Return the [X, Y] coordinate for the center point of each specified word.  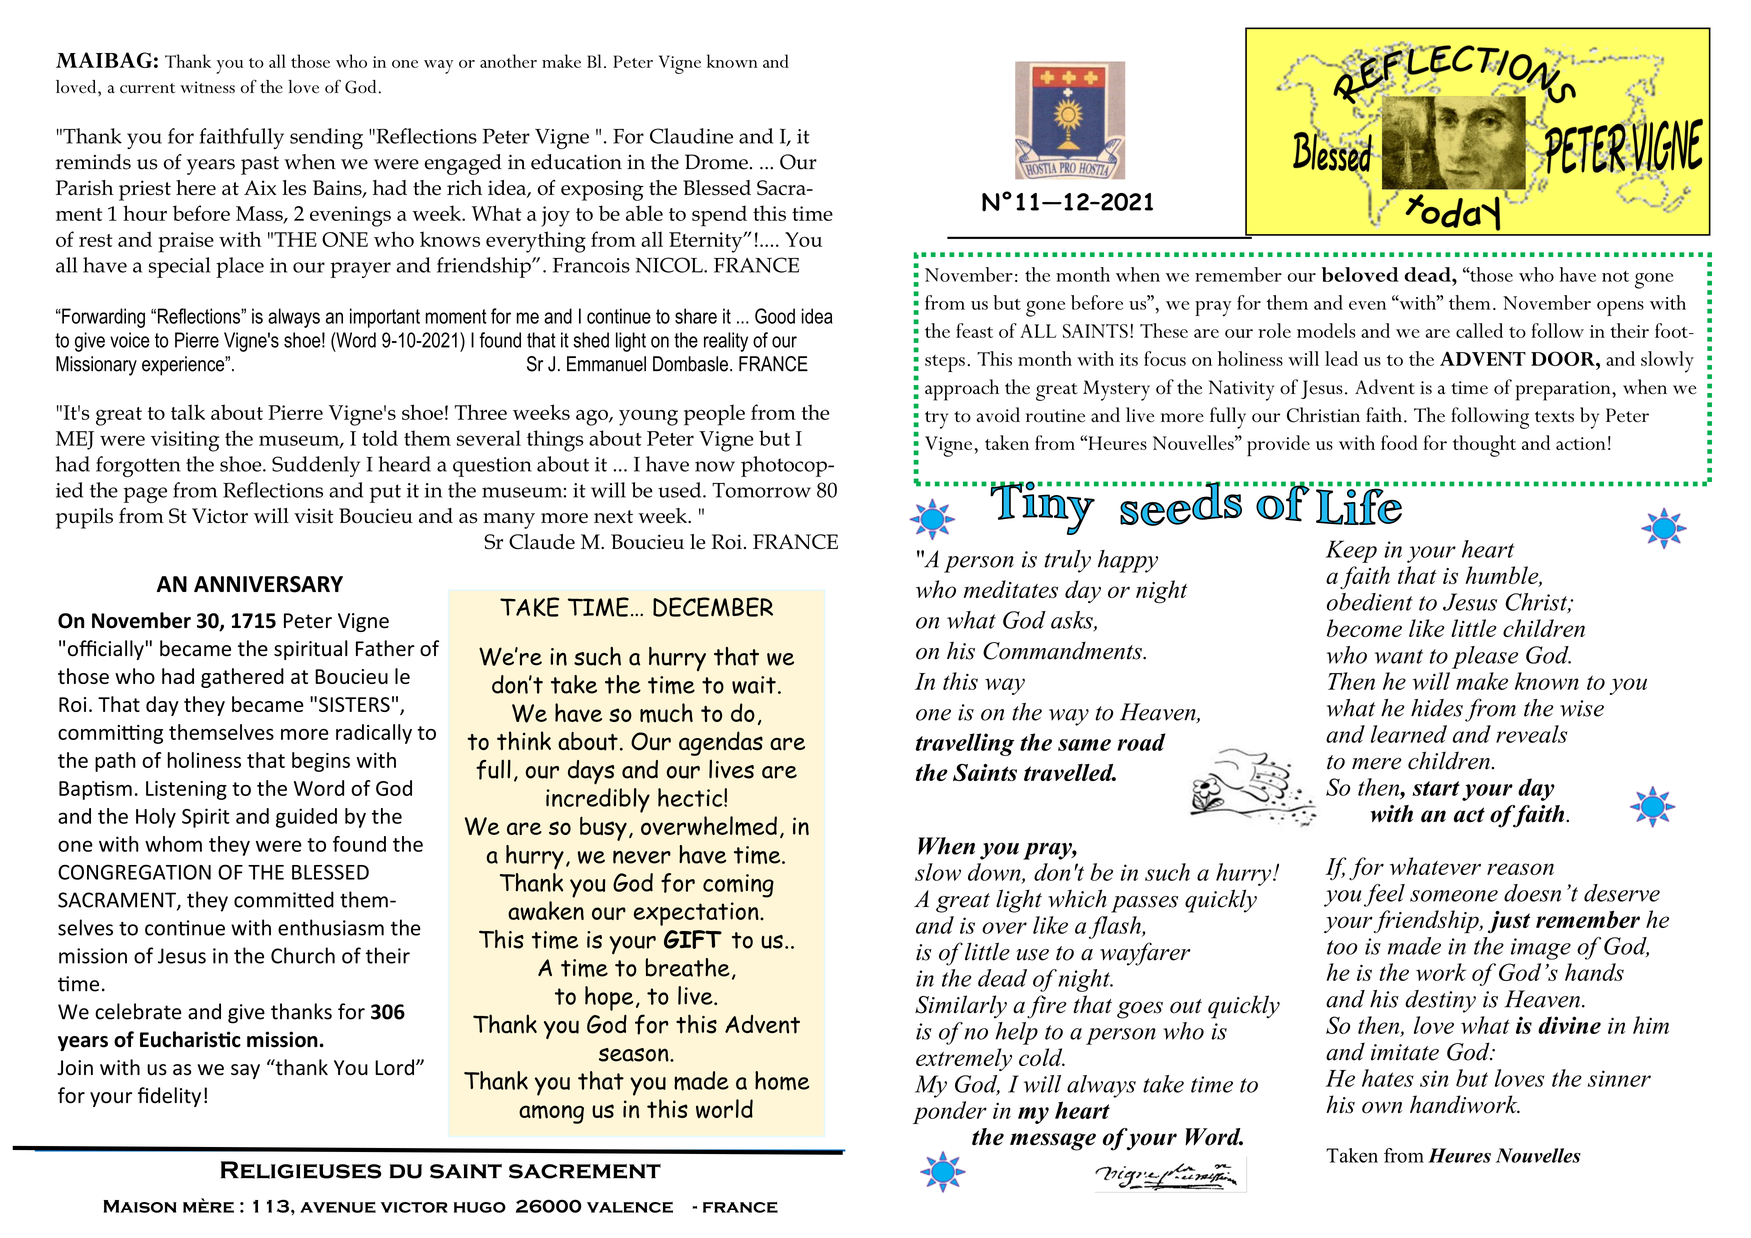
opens [1620, 308]
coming [738, 886]
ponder [950, 1112]
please [1485, 657]
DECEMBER [713, 607]
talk [188, 412]
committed [284, 899]
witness [207, 87]
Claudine [691, 136]
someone [1454, 896]
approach [962, 390]
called [1479, 330]
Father [385, 648]
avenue [338, 1207]
